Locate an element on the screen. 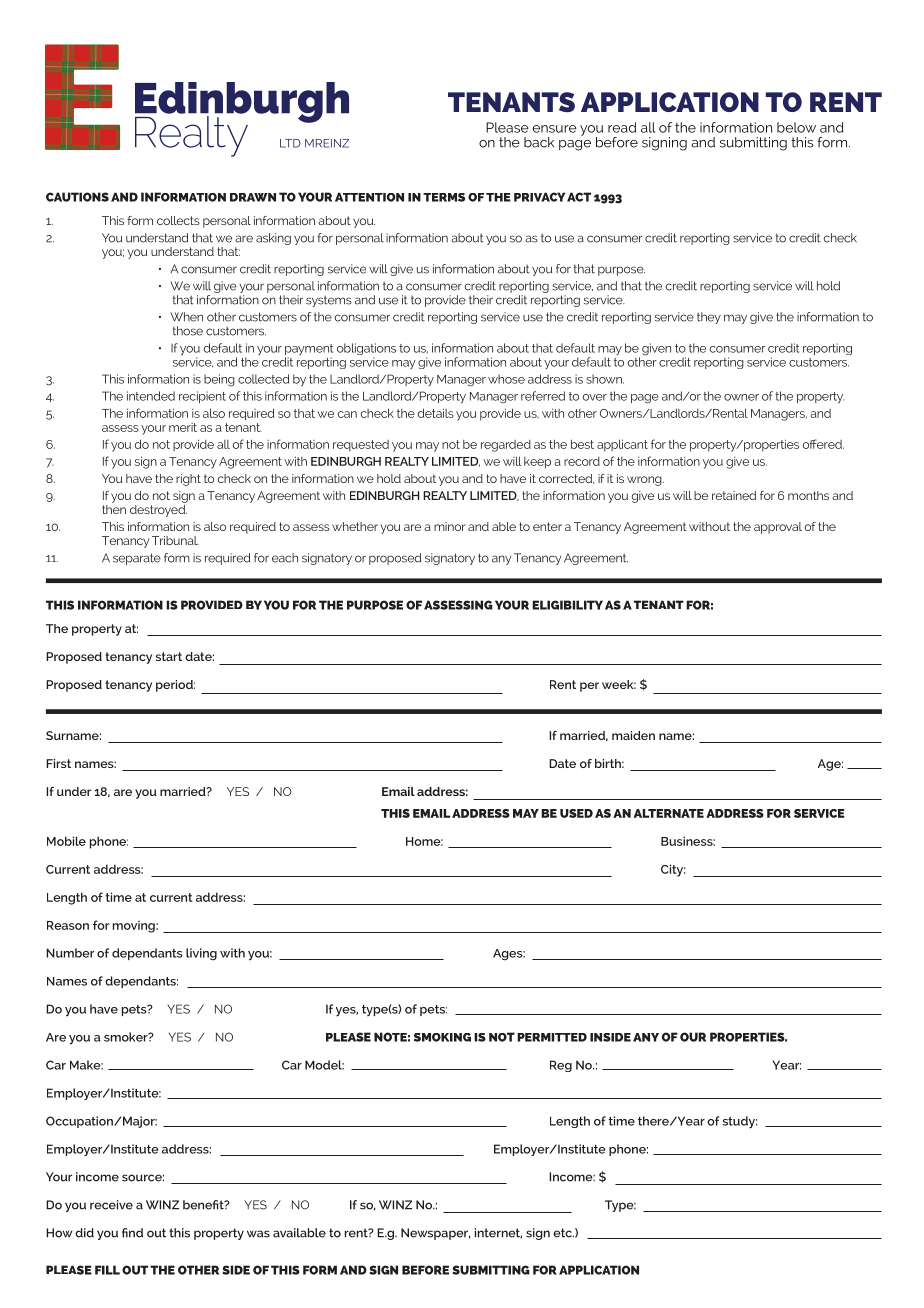  intended is located at coordinates (151, 396).
